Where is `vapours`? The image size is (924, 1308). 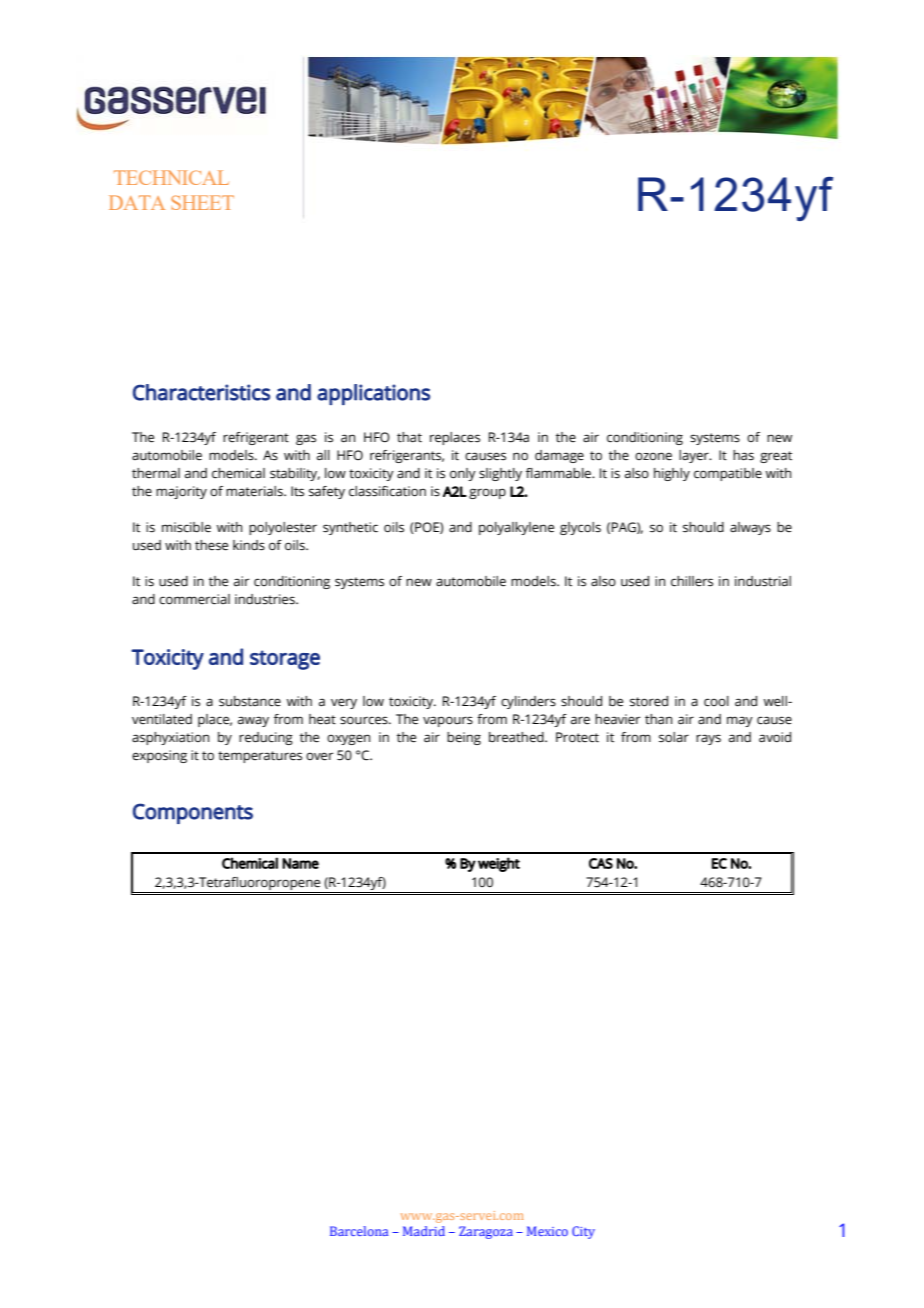 vapours is located at coordinates (448, 721).
